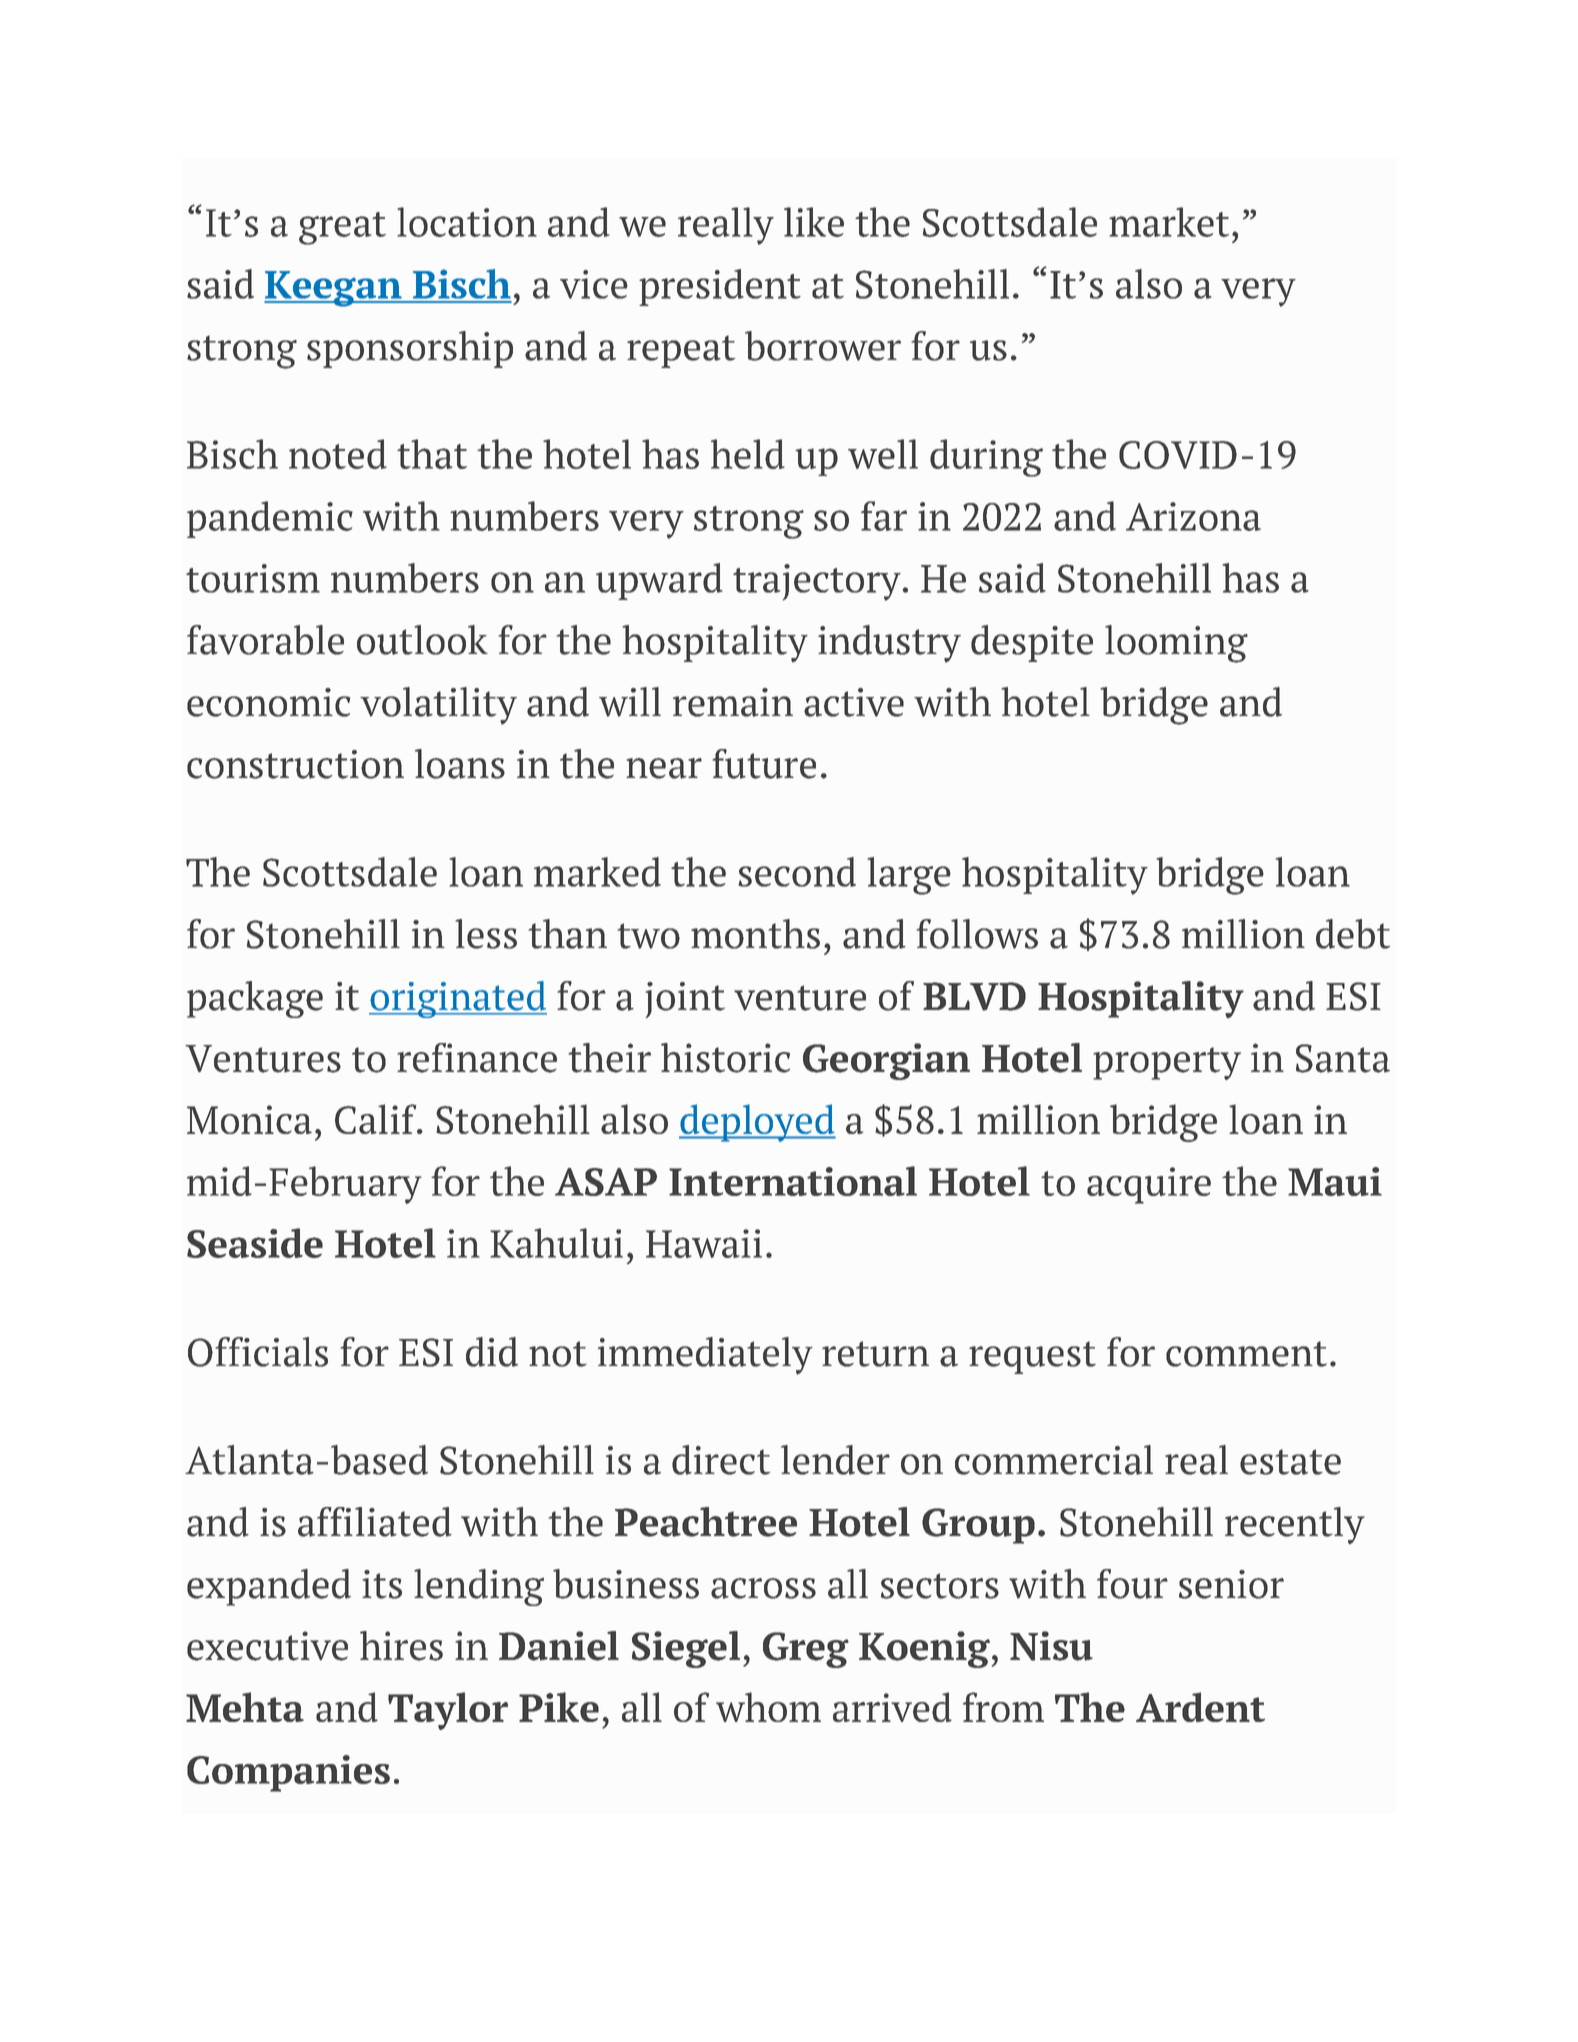 The height and width of the image is (2042, 1578). Describe the element at coordinates (814, 222) in the image. I see `like` at that location.
